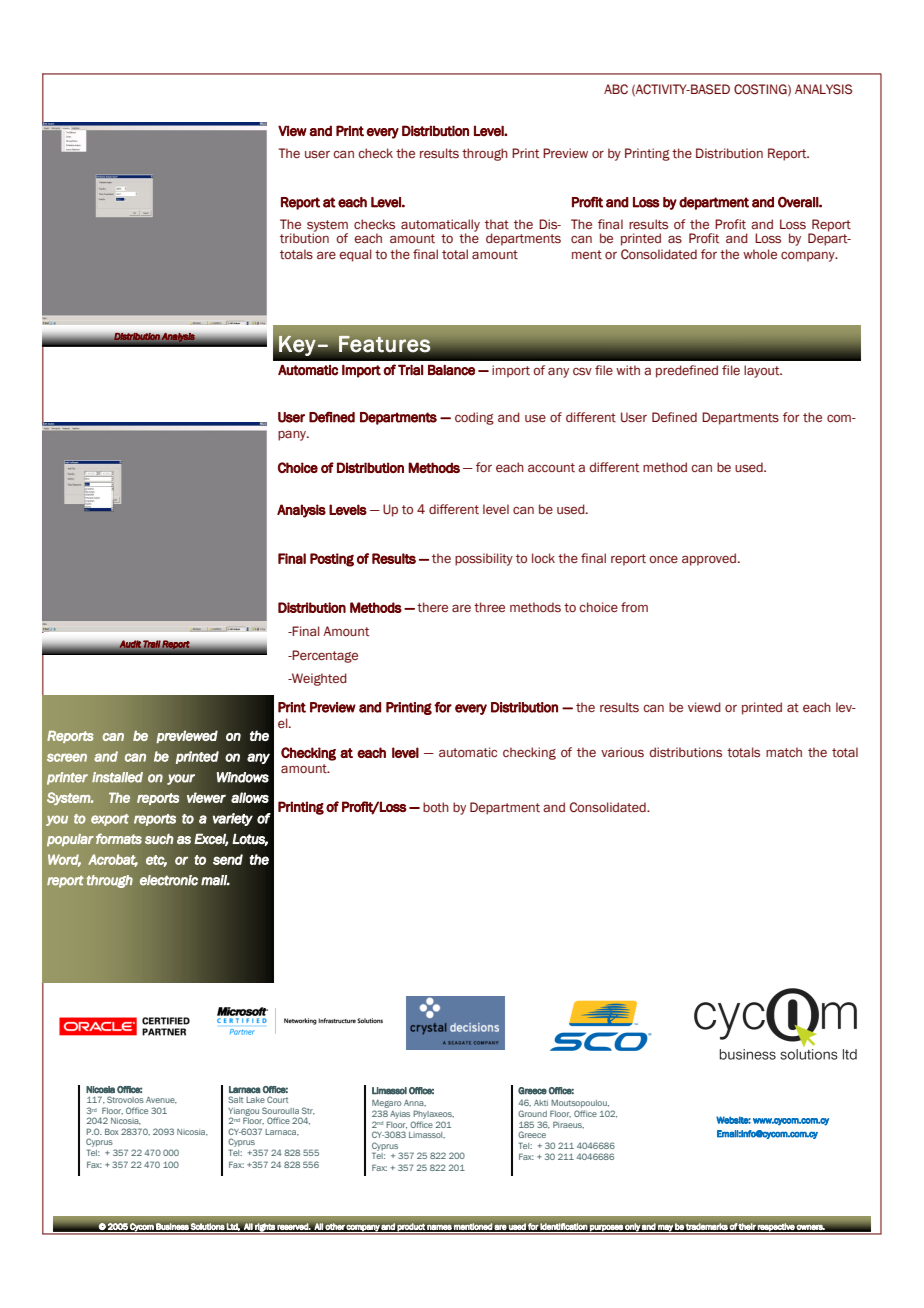 This document has width=924, height=1308. What do you see at coordinates (763, 371) in the document?
I see `layout` at bounding box center [763, 371].
